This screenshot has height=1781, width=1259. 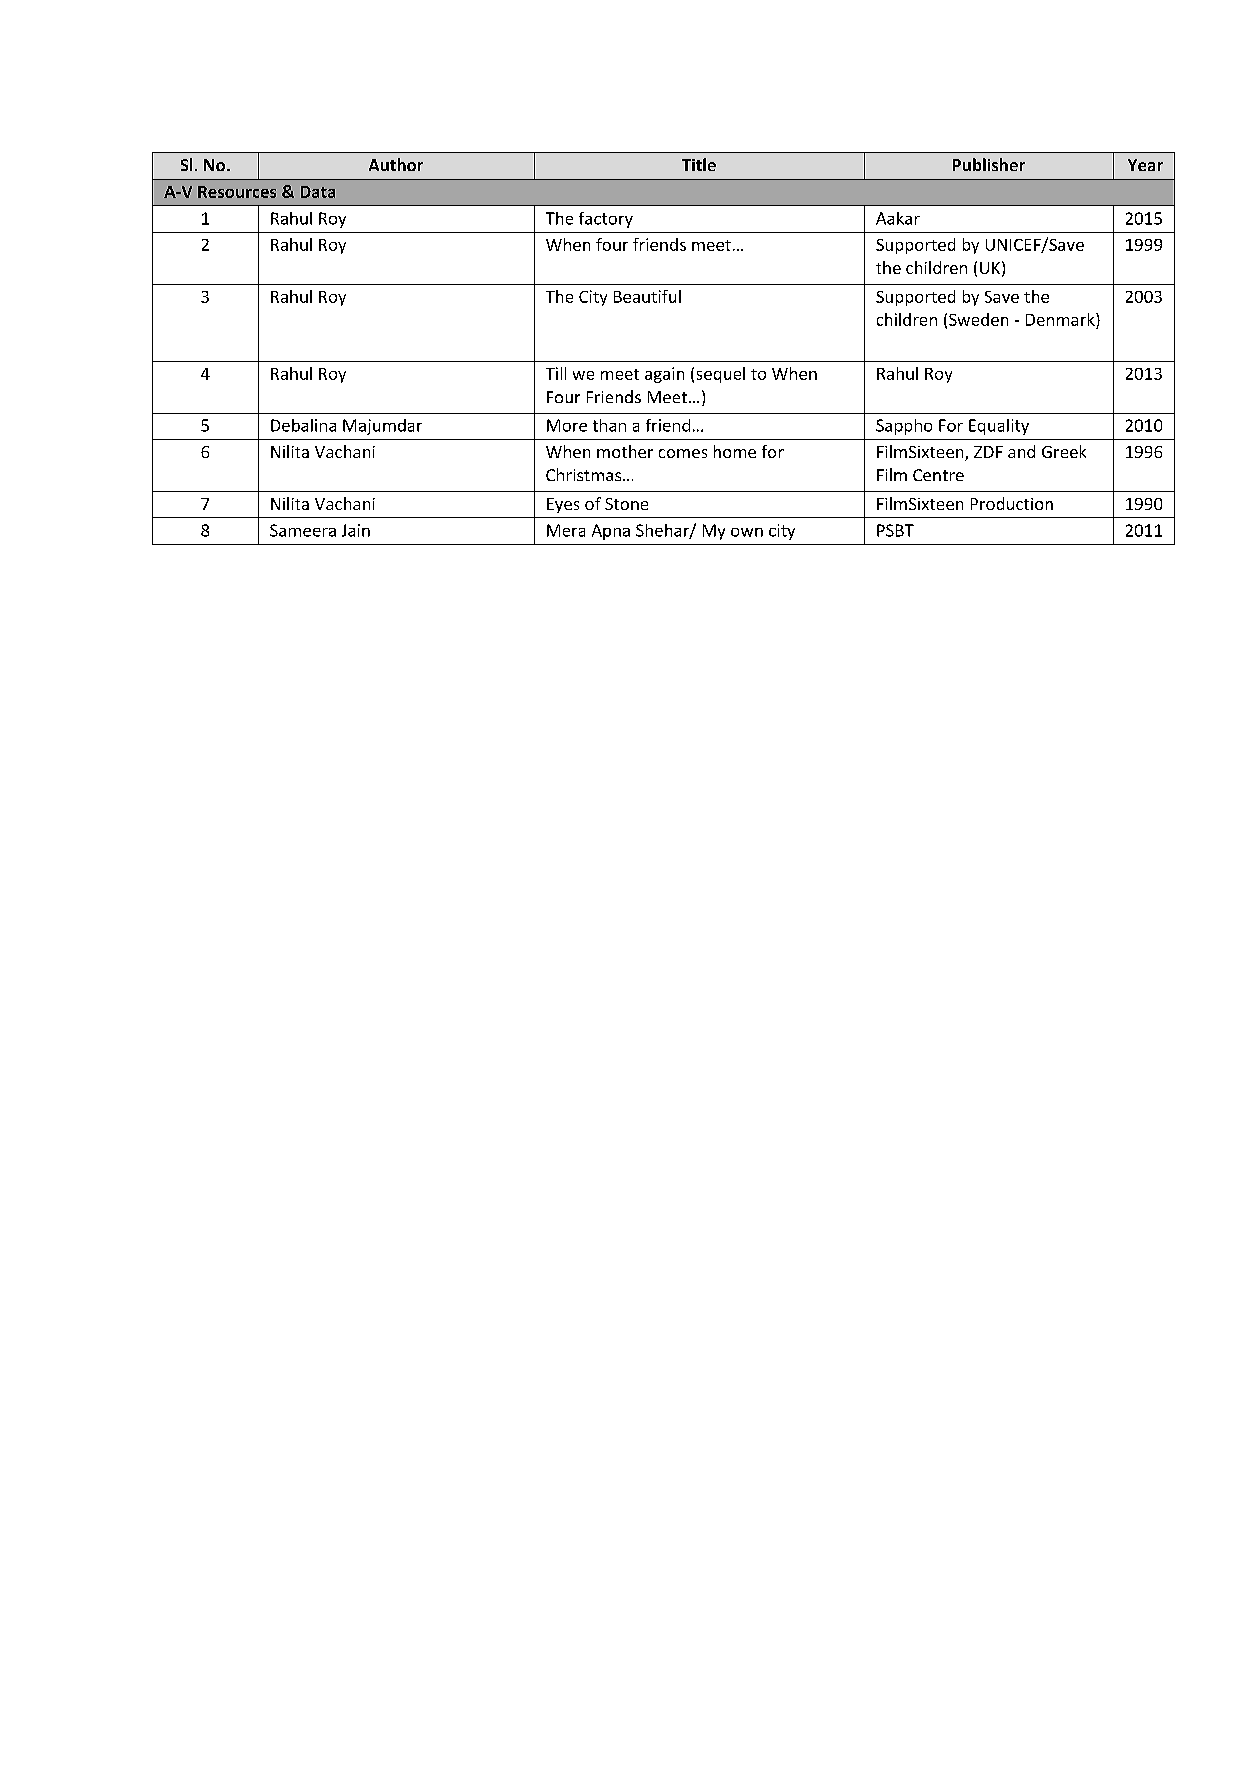 What do you see at coordinates (664, 375) in the screenshot?
I see `again` at bounding box center [664, 375].
